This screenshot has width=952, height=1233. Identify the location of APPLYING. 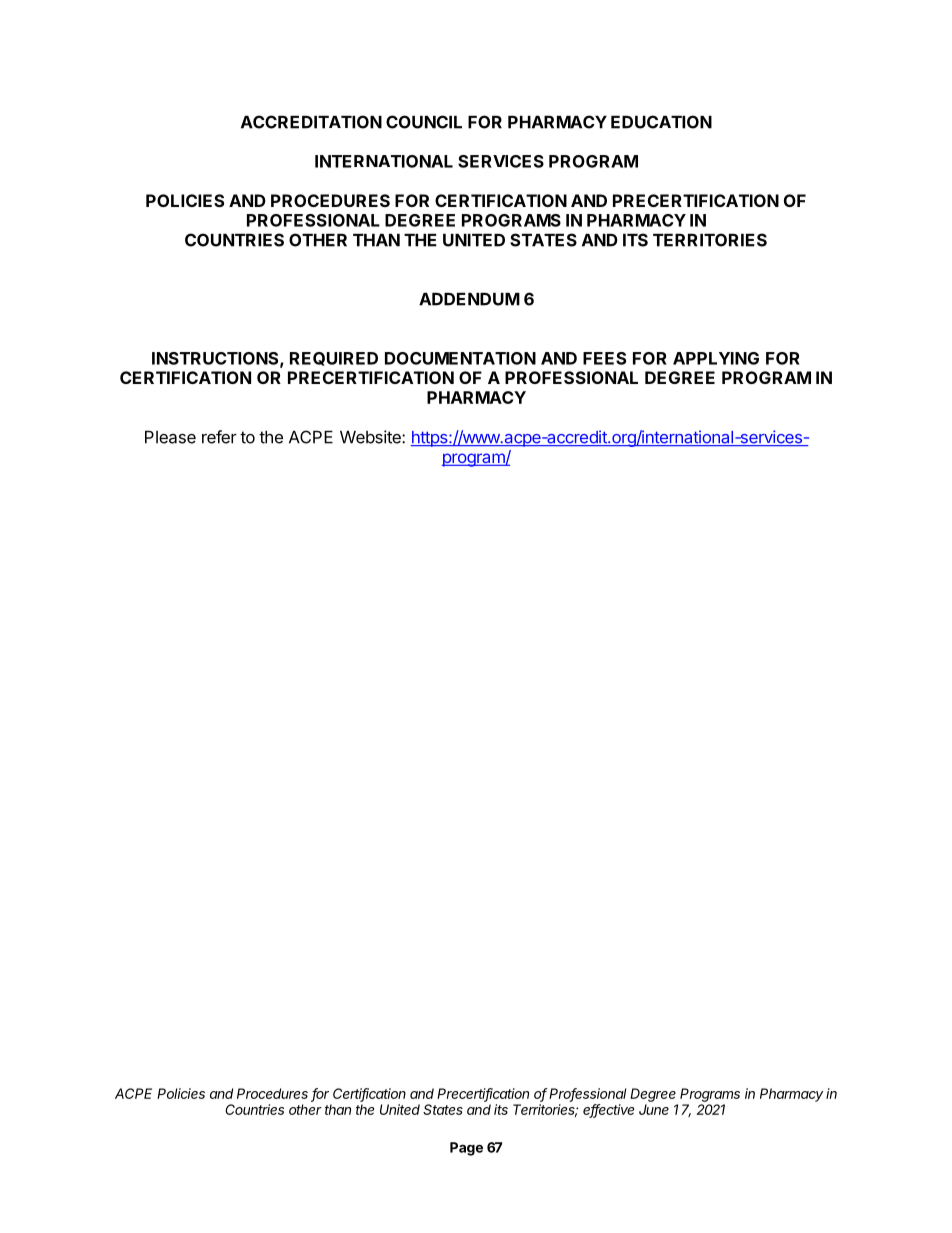
(716, 358).
